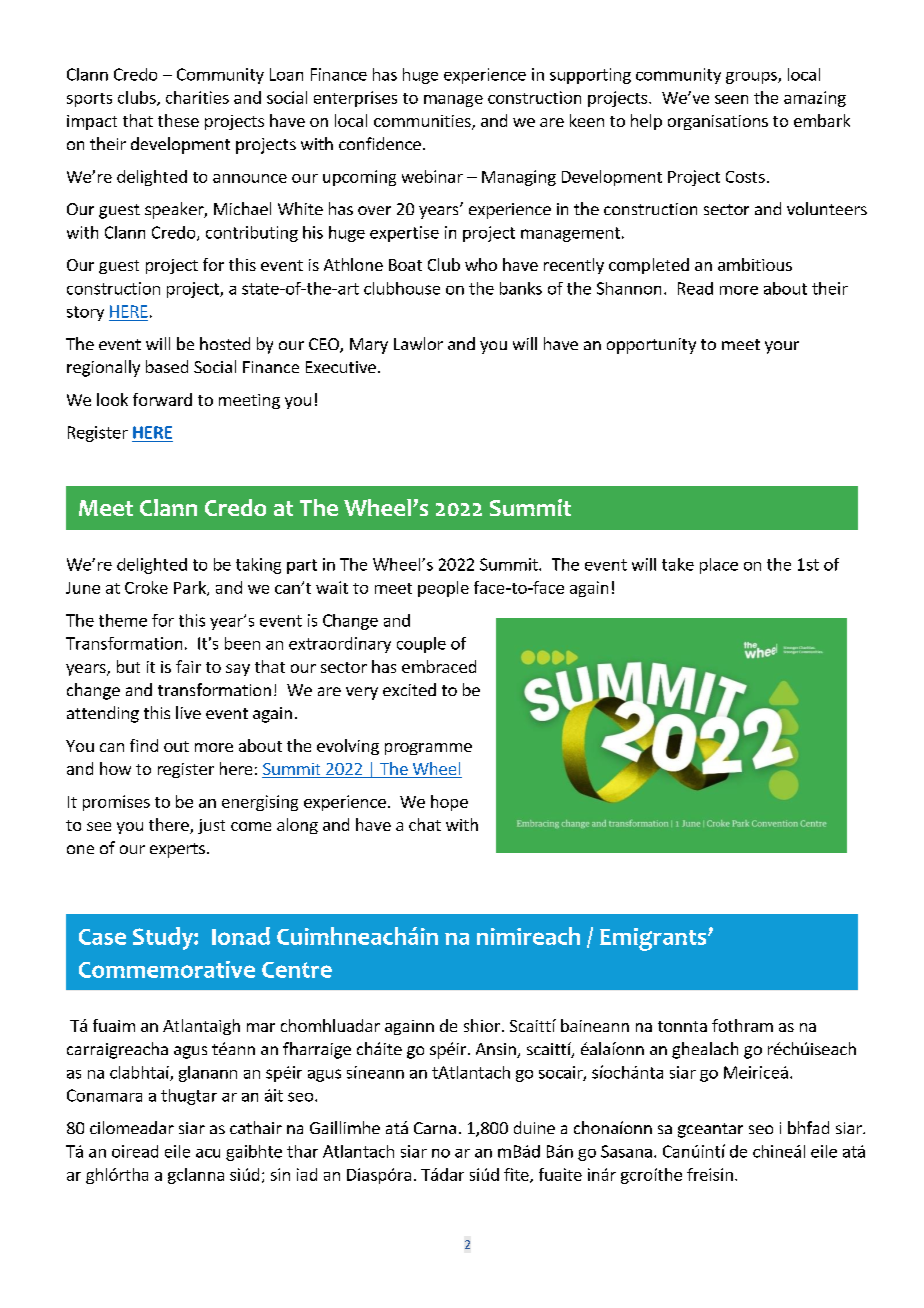  What do you see at coordinates (302, 1151) in the screenshot?
I see `thar` at bounding box center [302, 1151].
